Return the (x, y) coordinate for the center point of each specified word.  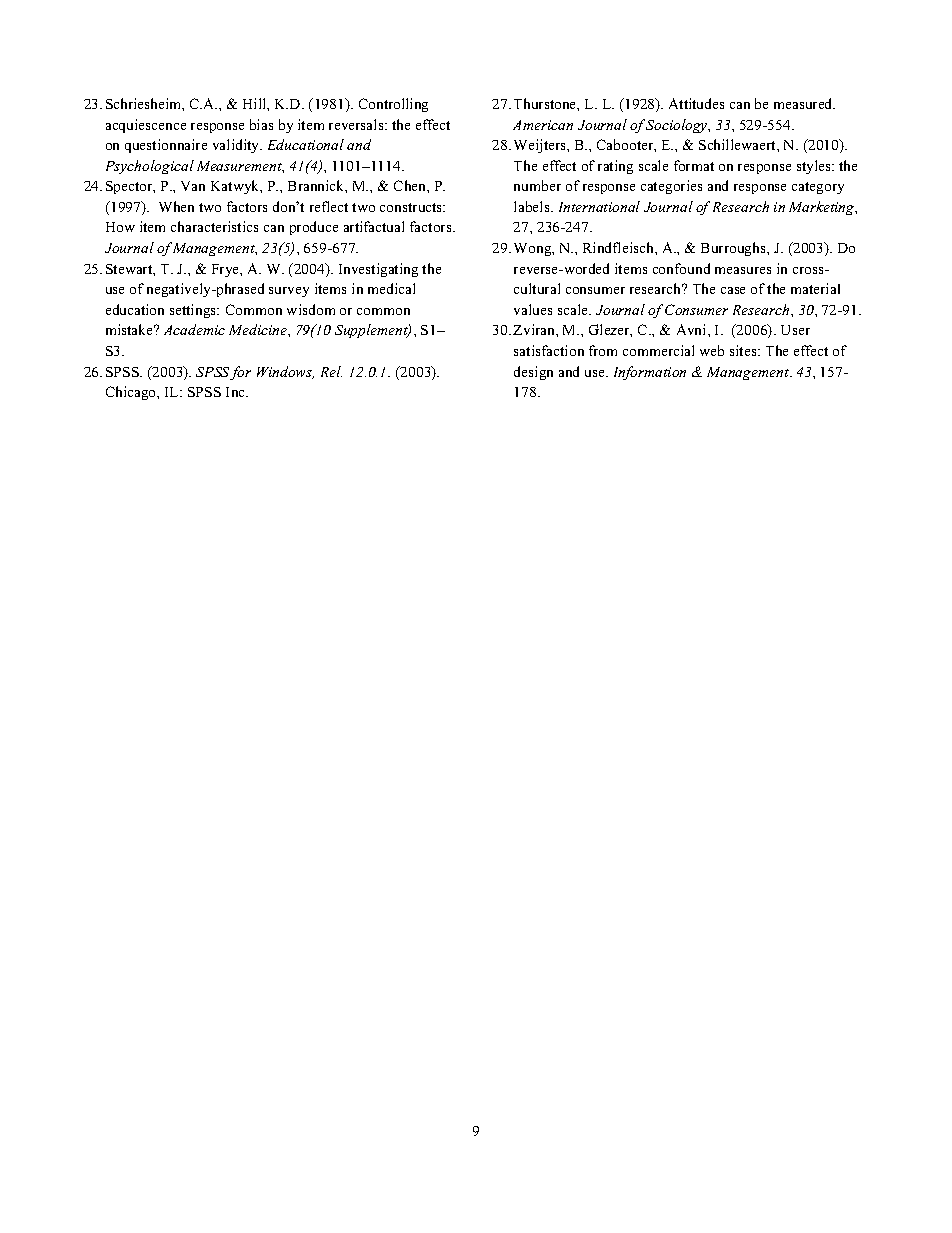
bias (261, 124)
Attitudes (696, 103)
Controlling (393, 105)
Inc (237, 392)
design (533, 373)
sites (744, 350)
